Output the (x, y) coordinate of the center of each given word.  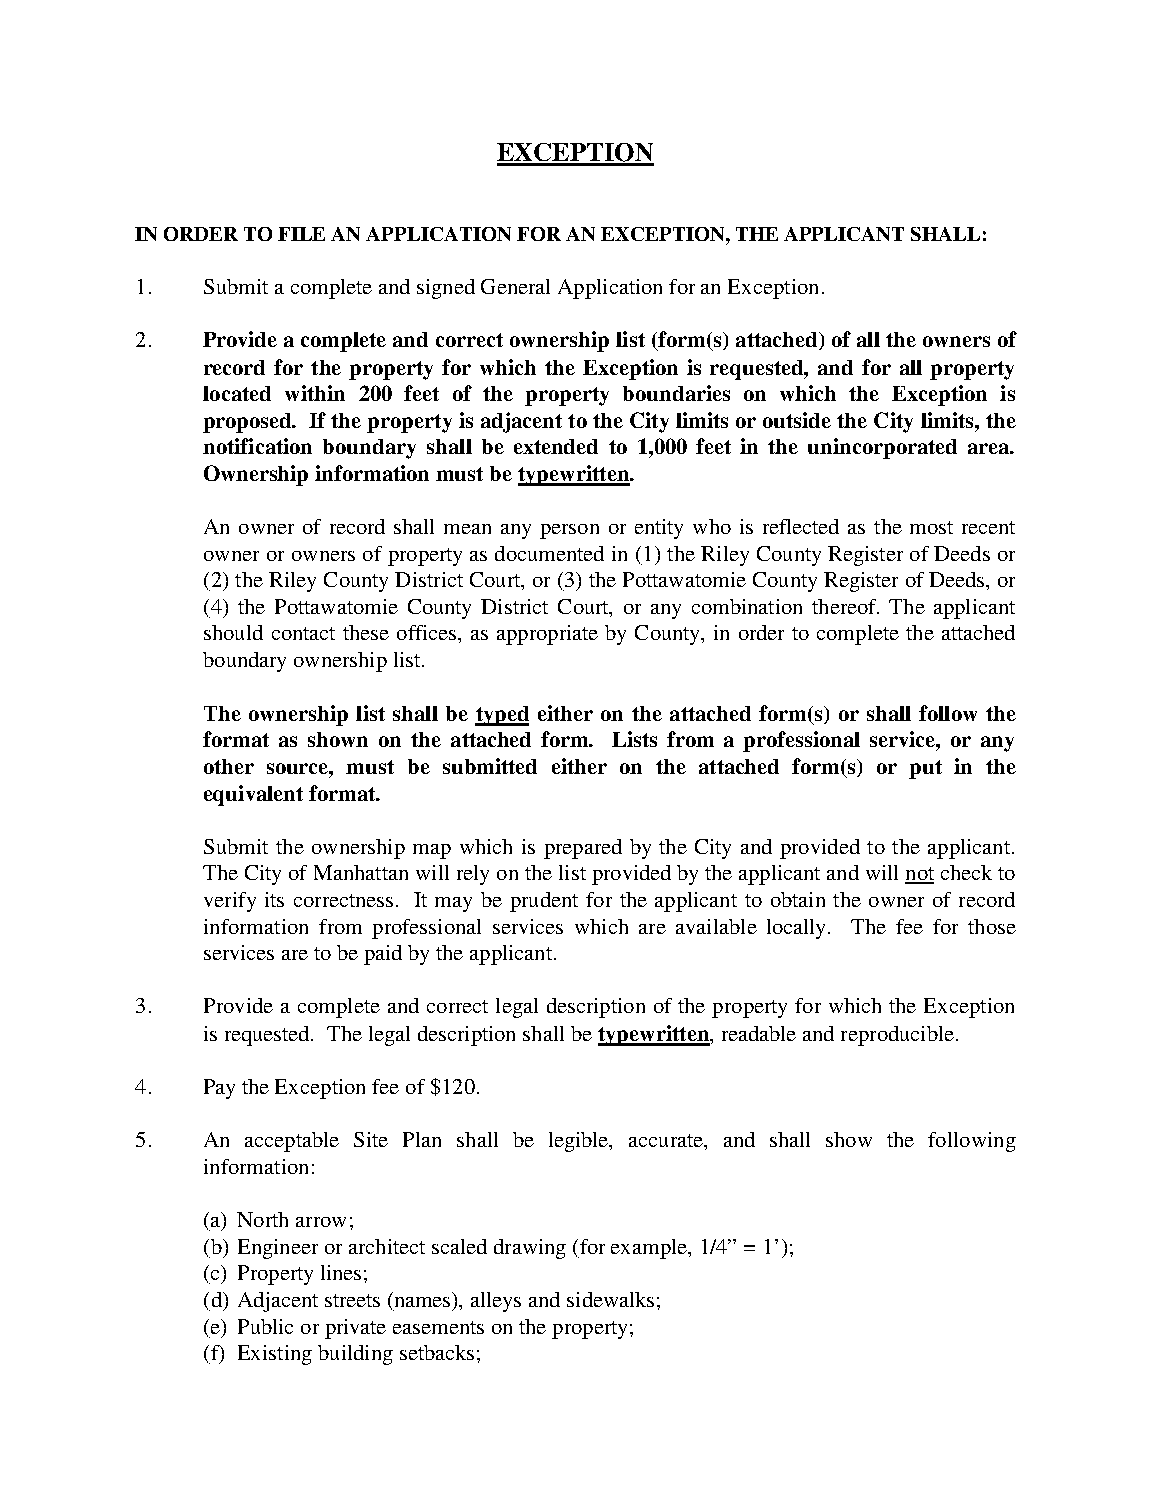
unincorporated (882, 448)
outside (797, 420)
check (966, 872)
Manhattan (361, 872)
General (515, 286)
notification (257, 446)
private (355, 1329)
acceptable (292, 1142)
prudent (544, 902)
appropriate (547, 635)
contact (303, 633)
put (925, 769)
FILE (301, 234)
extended (556, 446)
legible (580, 1142)
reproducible (897, 1036)
